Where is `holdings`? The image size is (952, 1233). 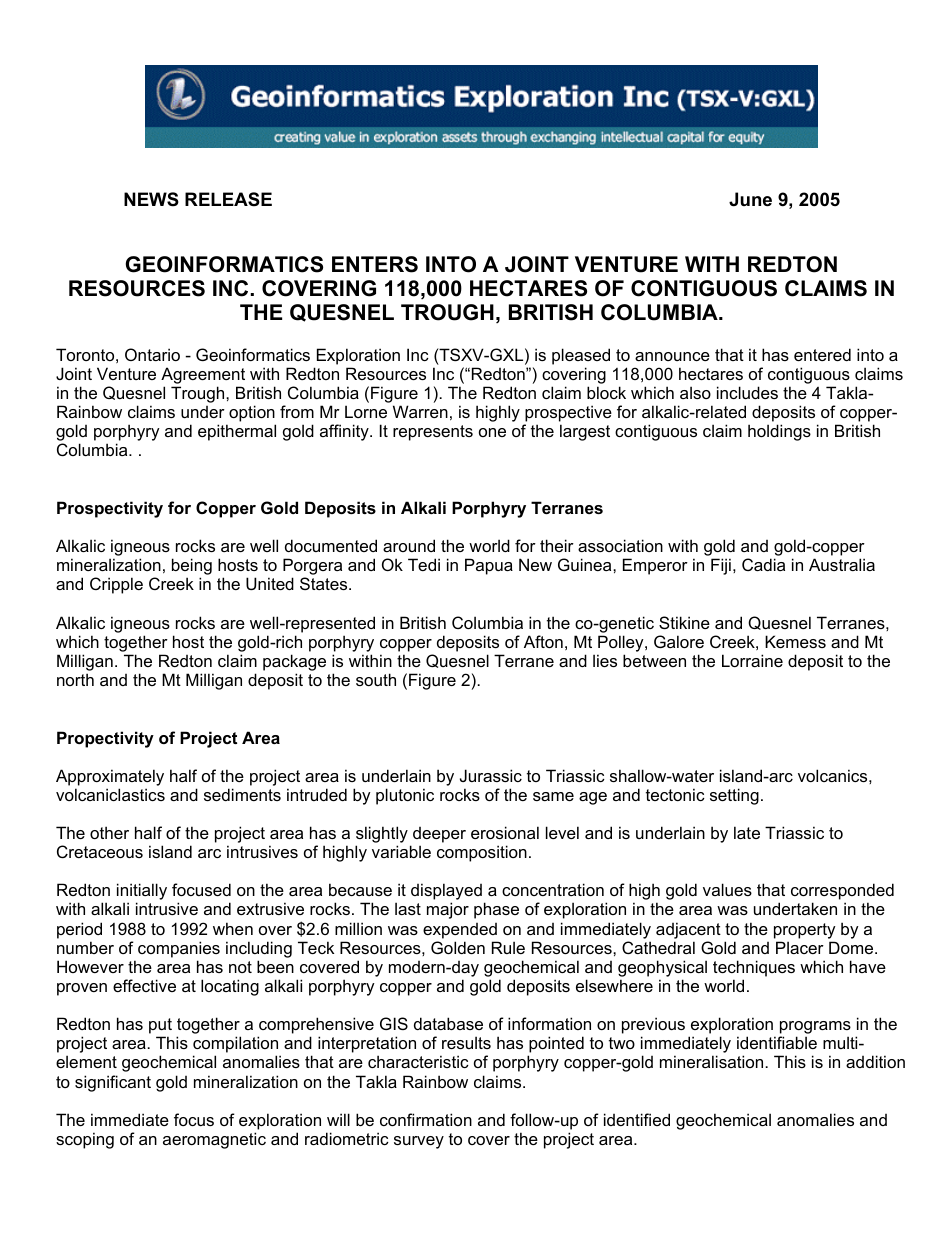
holdings is located at coordinates (779, 432).
